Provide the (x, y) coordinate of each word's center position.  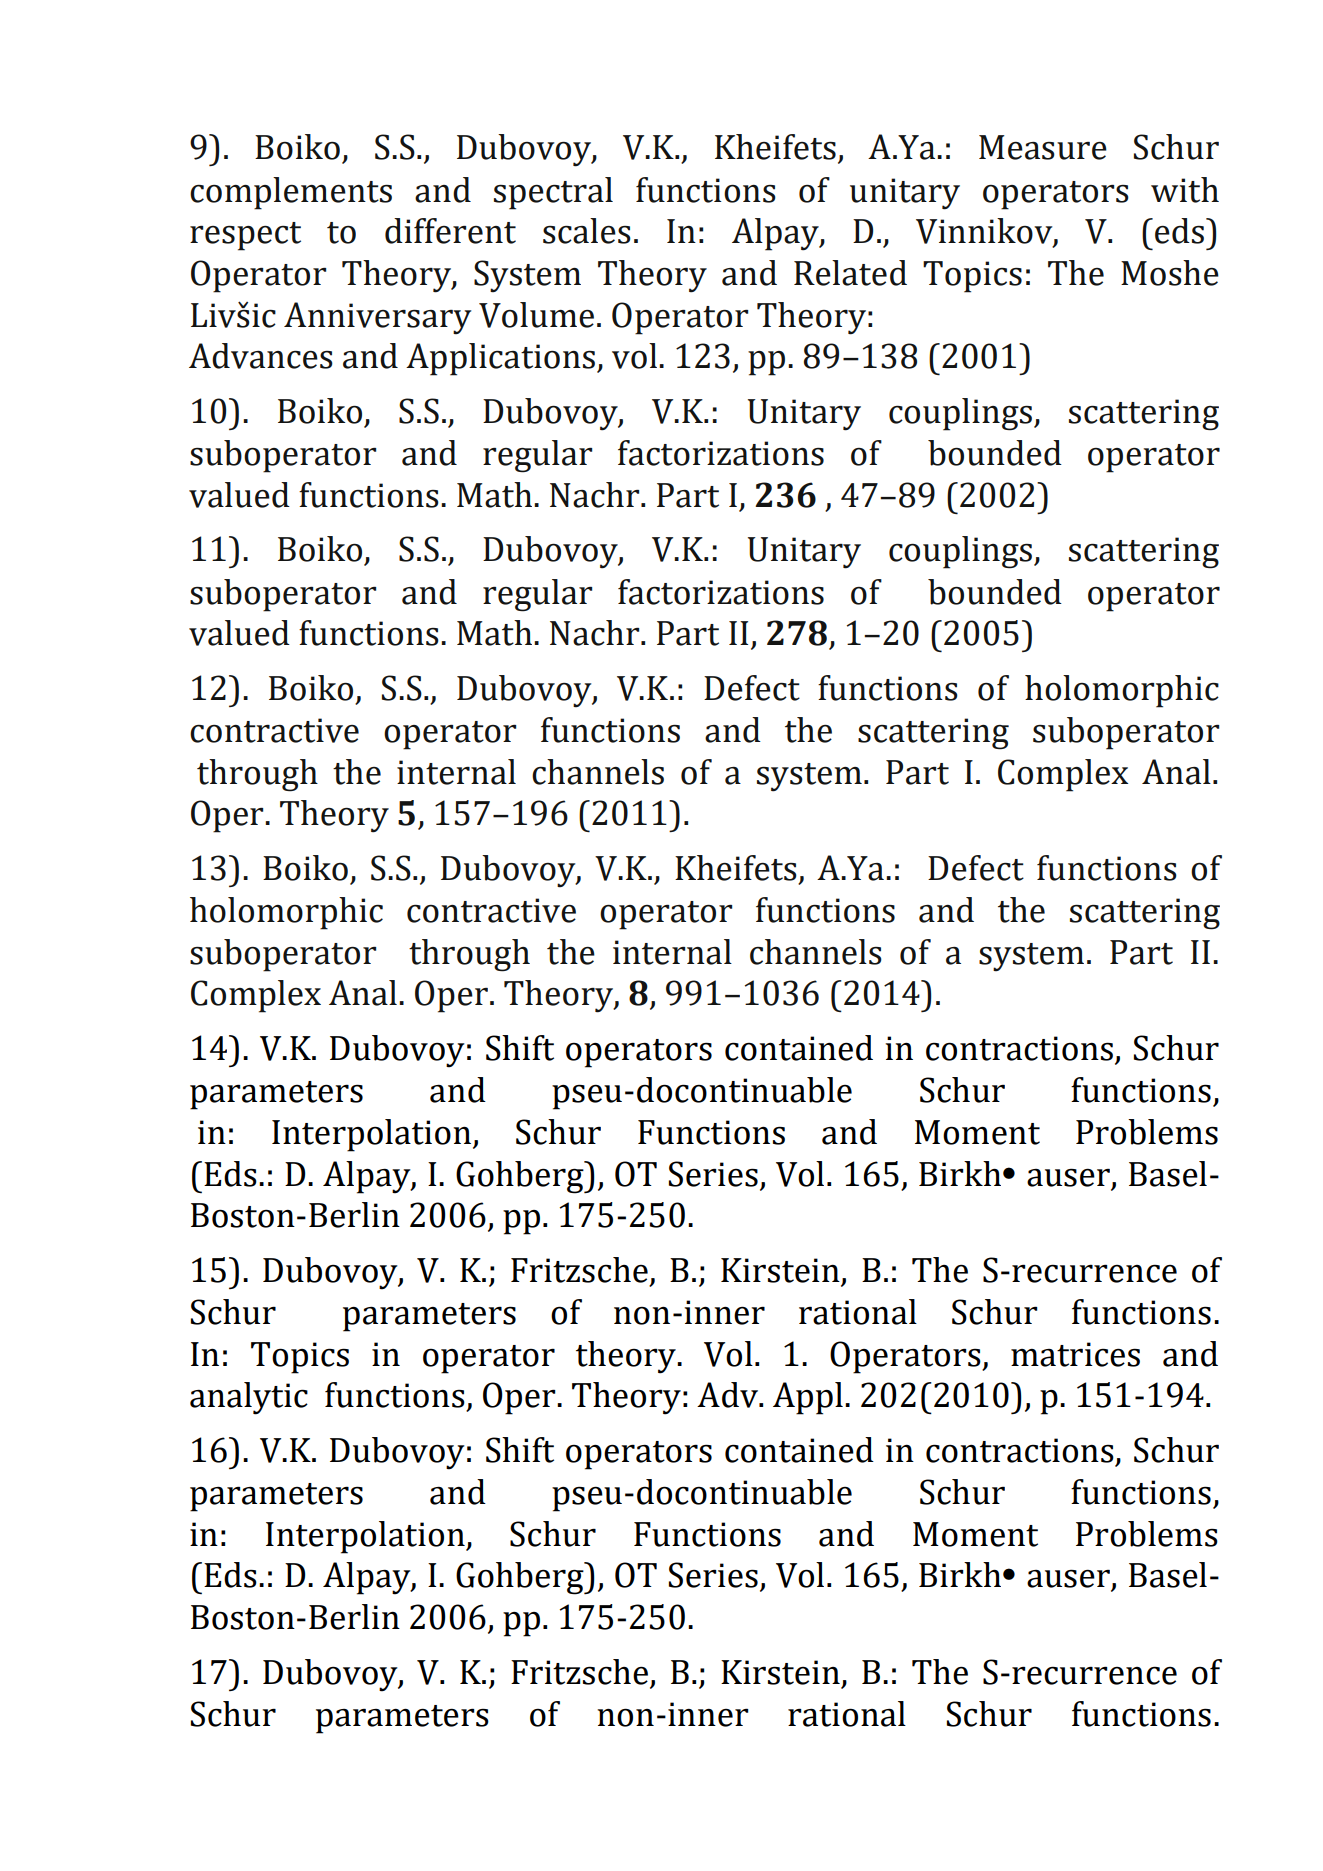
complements (291, 193)
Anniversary (377, 318)
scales (587, 231)
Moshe (1170, 273)
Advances (261, 356)
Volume (536, 315)
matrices (1075, 1354)
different (450, 231)
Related (850, 273)
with (1185, 190)
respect (245, 236)
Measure (1043, 147)
